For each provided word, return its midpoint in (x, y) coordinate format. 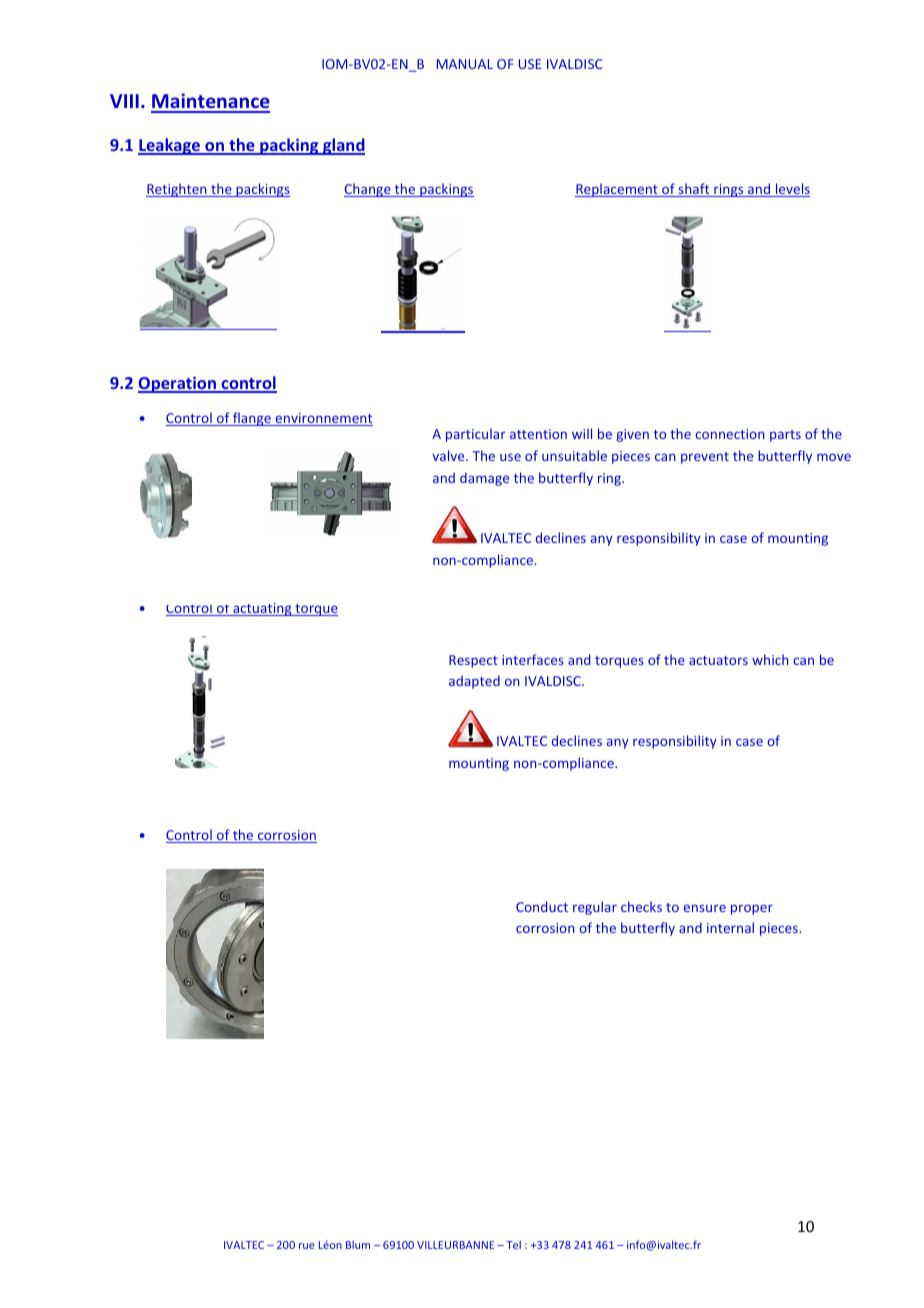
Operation (178, 384)
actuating (262, 609)
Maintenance (210, 102)
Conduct (542, 906)
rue (307, 1246)
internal (730, 927)
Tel (513, 1244)
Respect (473, 661)
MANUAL (465, 64)
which (770, 659)
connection (729, 434)
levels (792, 190)
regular (595, 908)
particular (476, 435)
